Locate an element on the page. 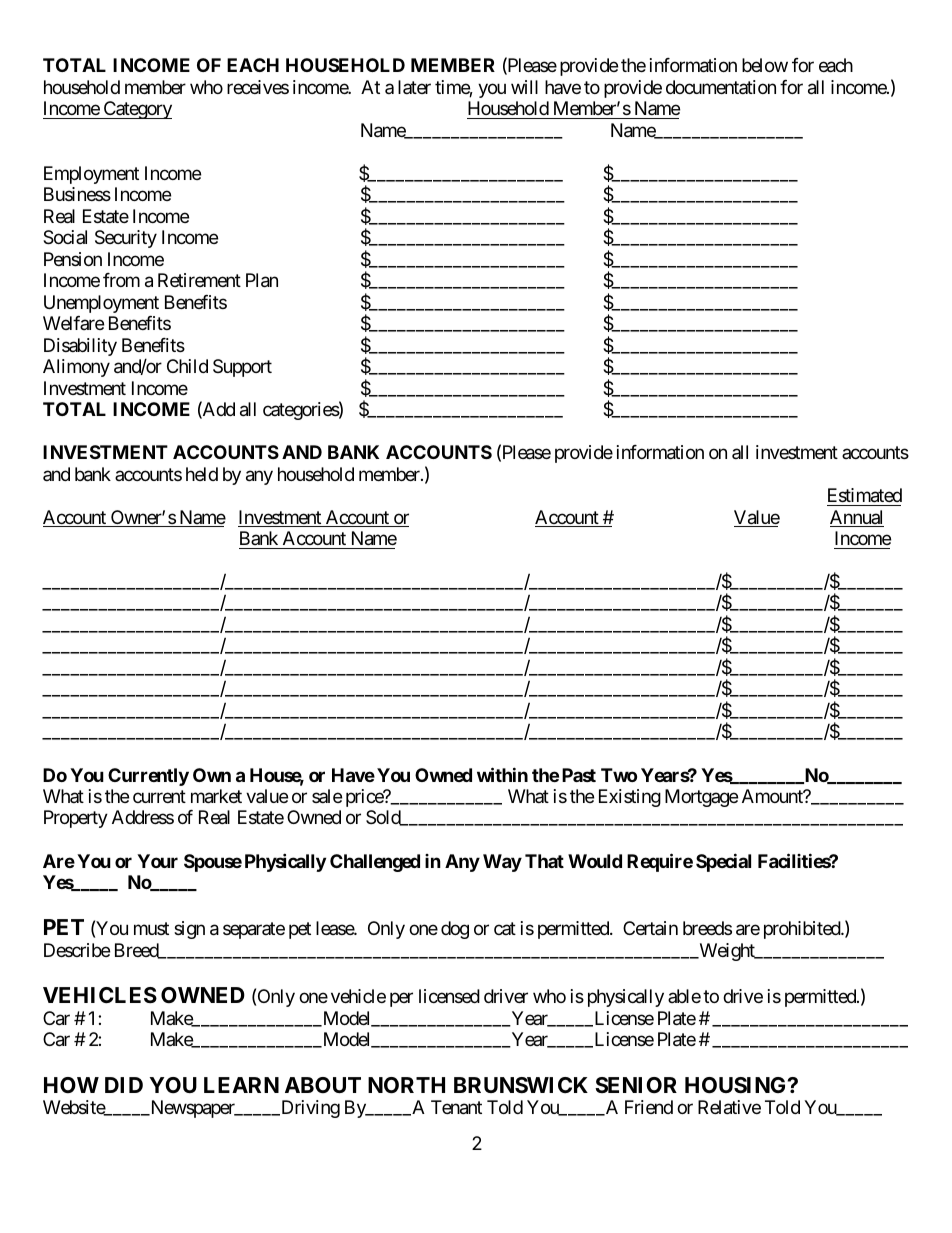 The height and width of the page is (1233, 952). Category is located at coordinates (136, 110).
